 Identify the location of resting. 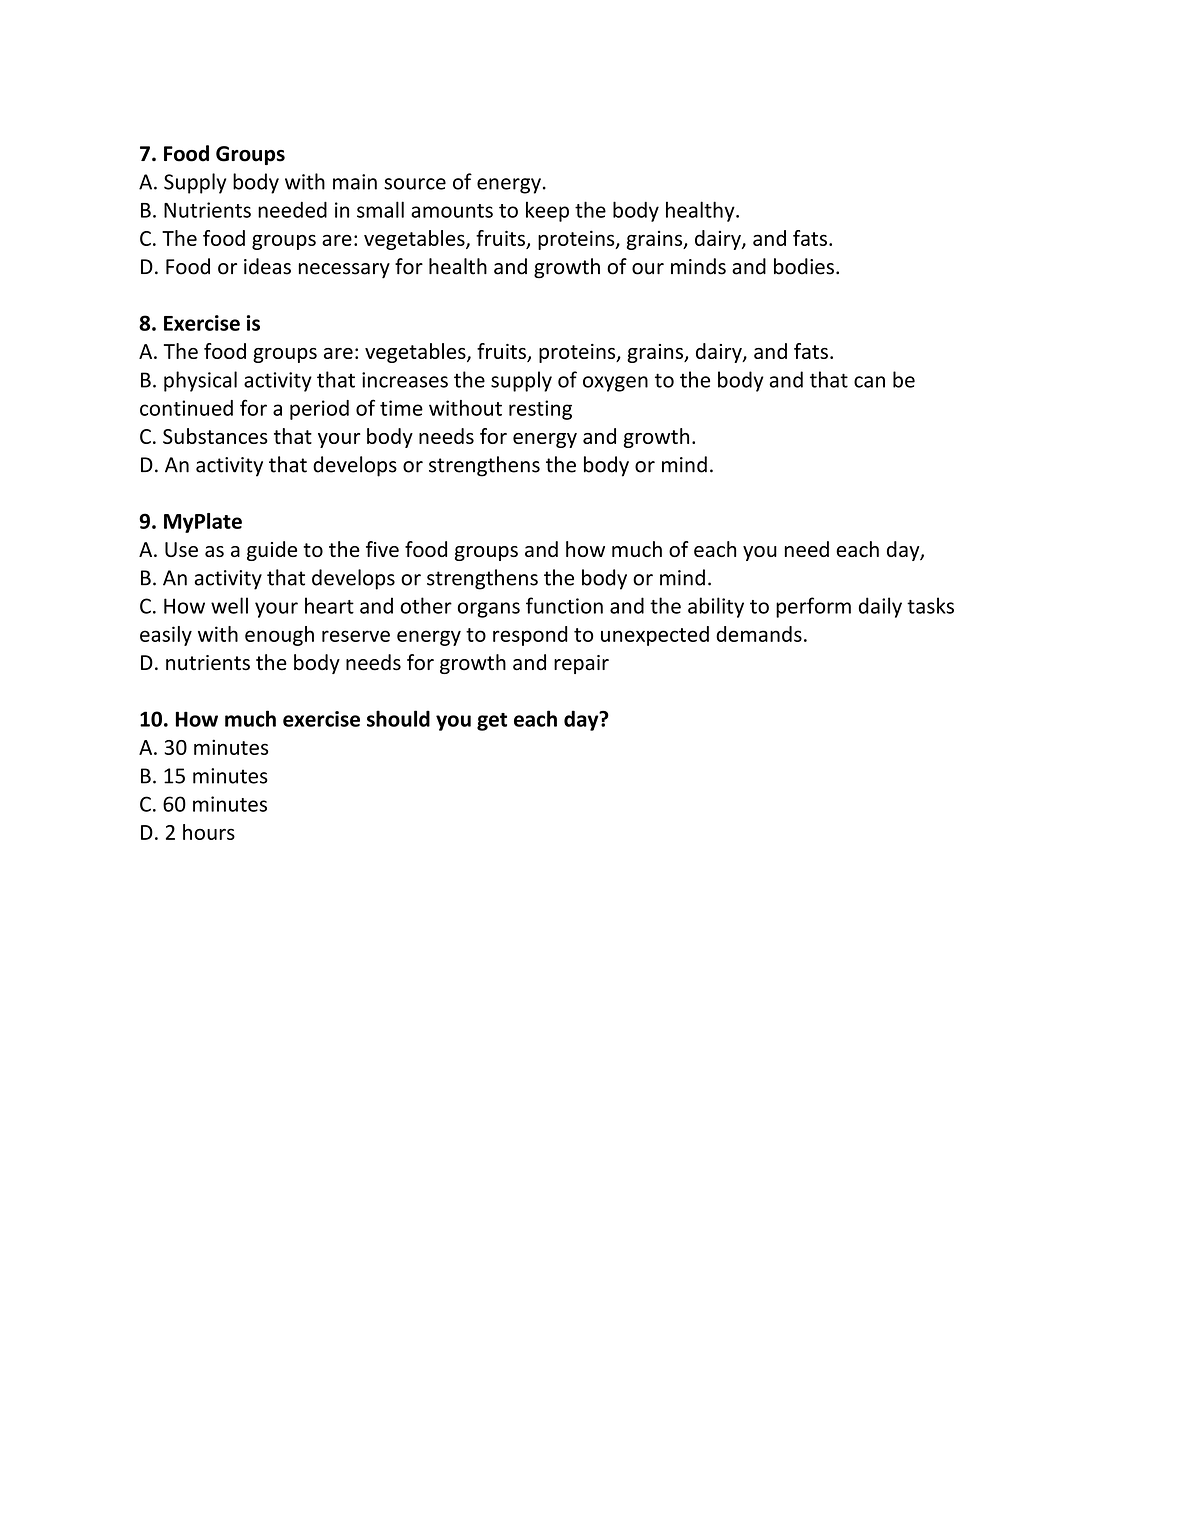
(540, 410).
